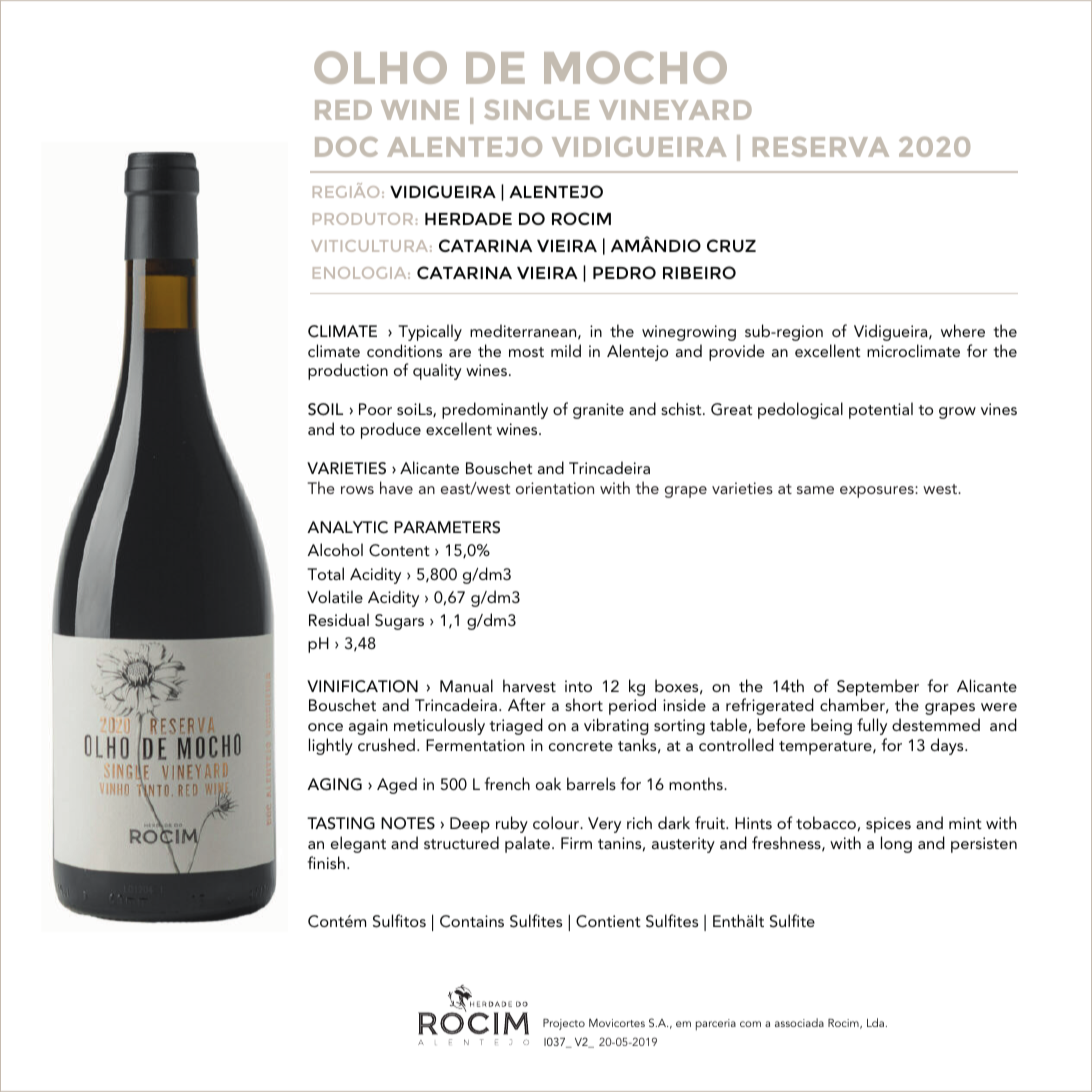 This document has height=1092, width=1092. Describe the element at coordinates (447, 527) in the document. I see `PARAMETERS` at that location.
